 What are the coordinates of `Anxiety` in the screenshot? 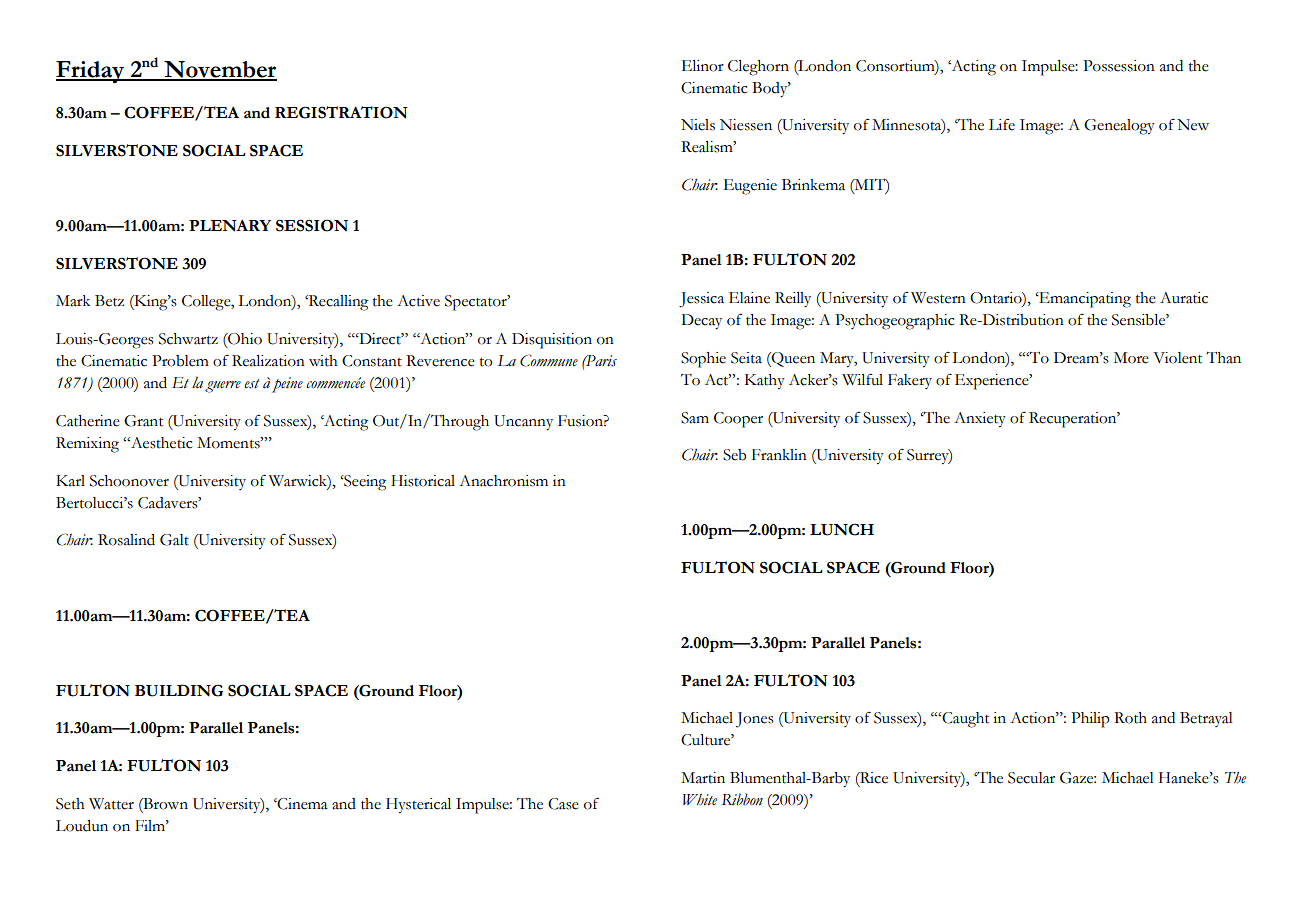 It's located at (980, 420).
